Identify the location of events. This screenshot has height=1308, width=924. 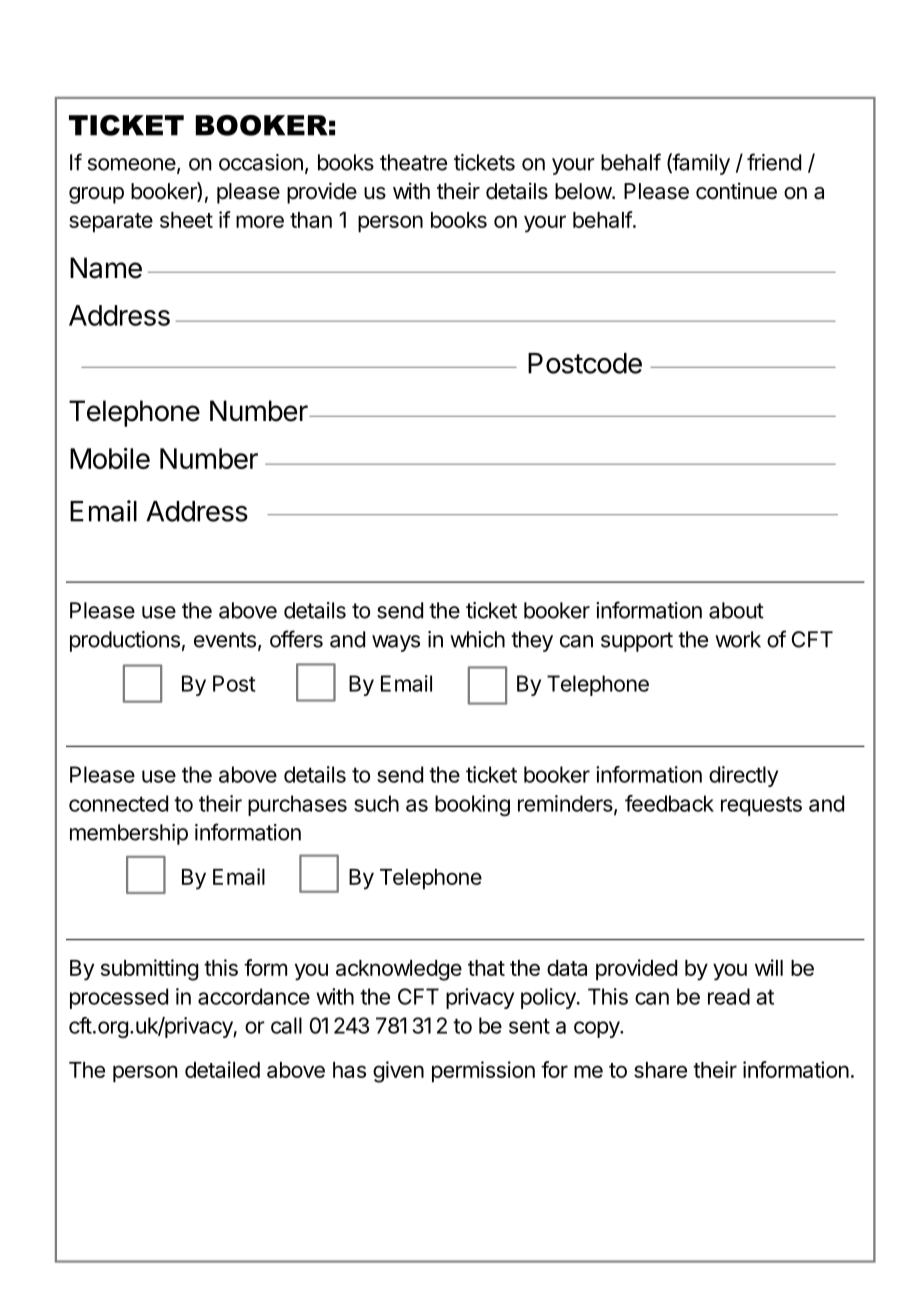
(225, 640).
